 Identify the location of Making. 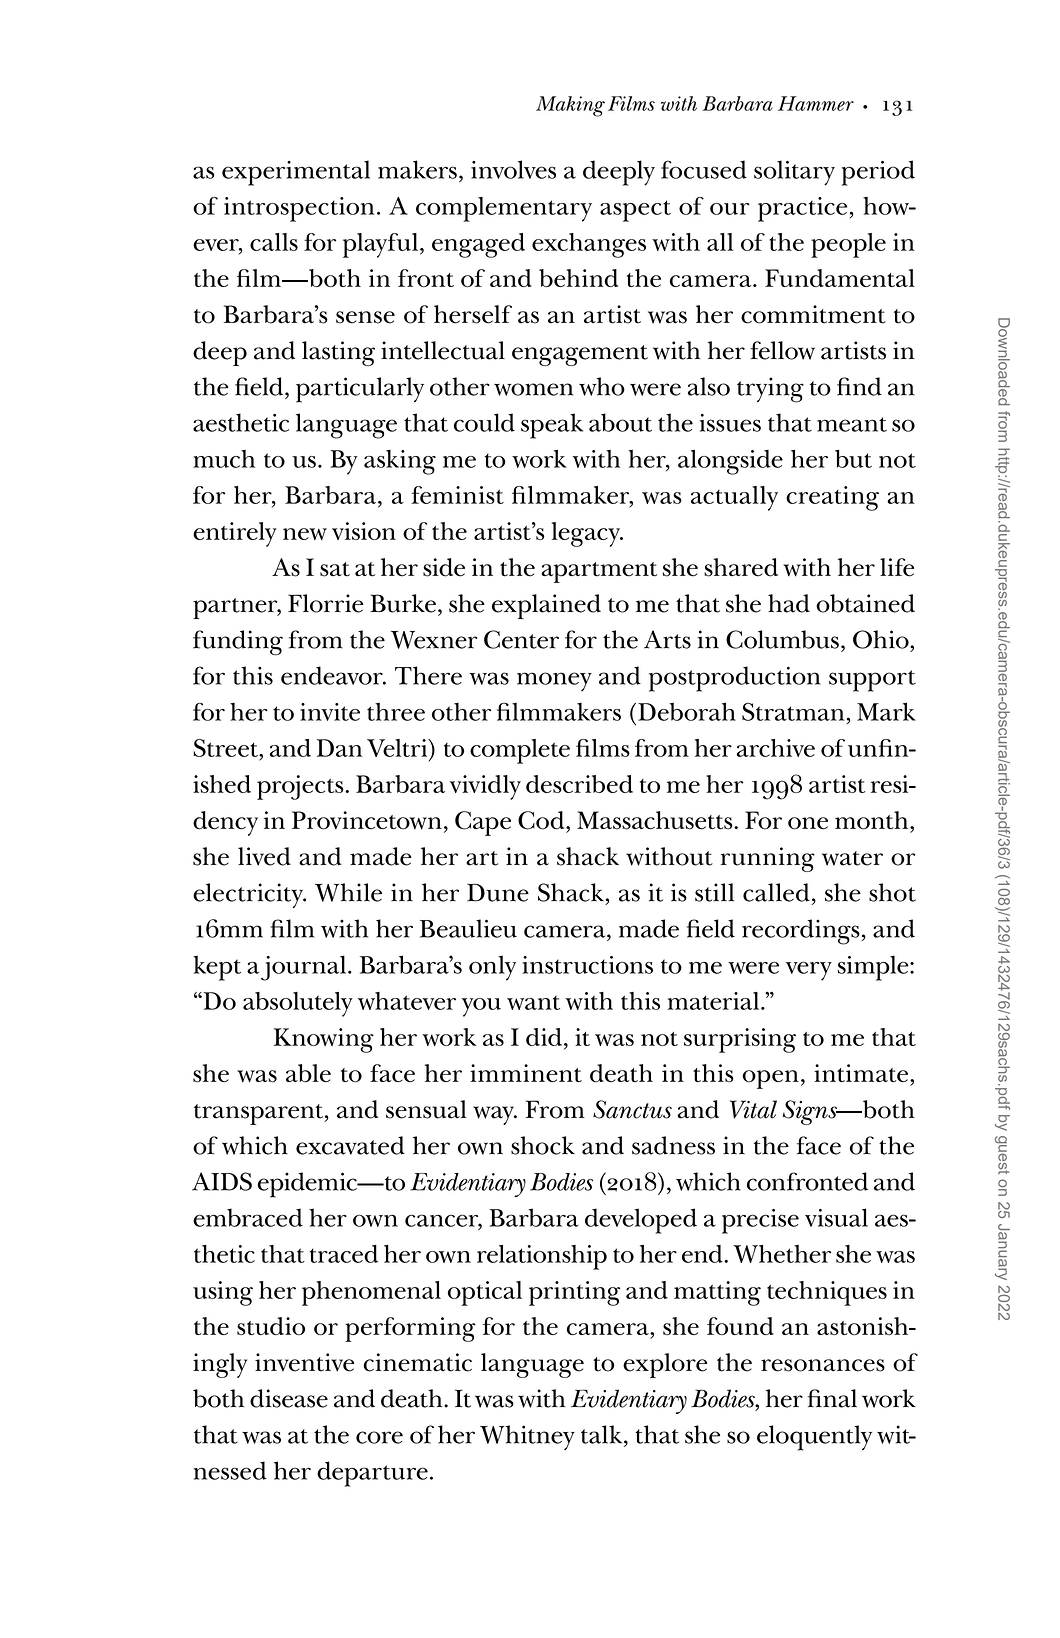
(570, 106).
